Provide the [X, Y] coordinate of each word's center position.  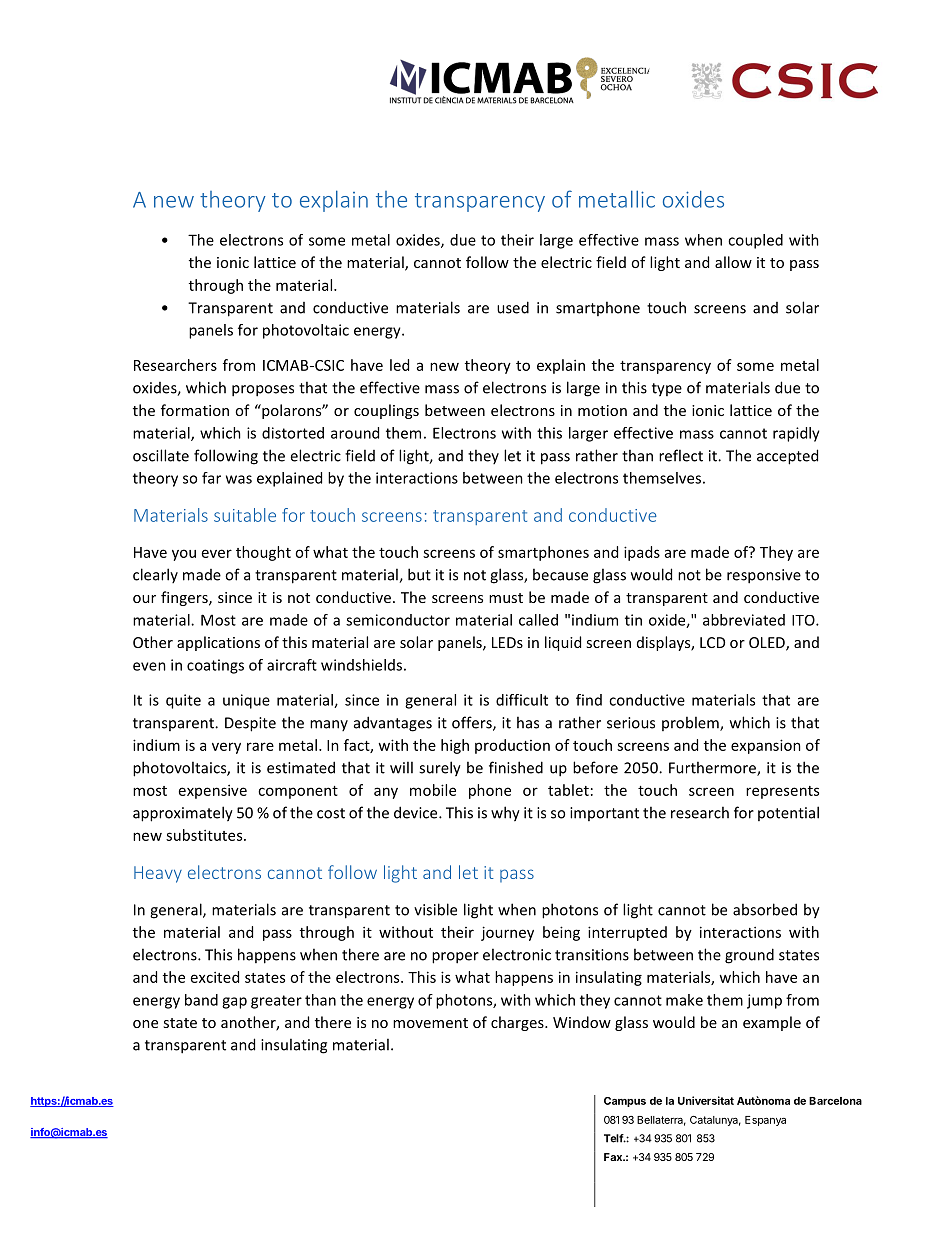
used [513, 307]
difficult [522, 700]
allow [733, 262]
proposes [263, 391]
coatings [215, 666]
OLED [768, 644]
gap [234, 1003]
